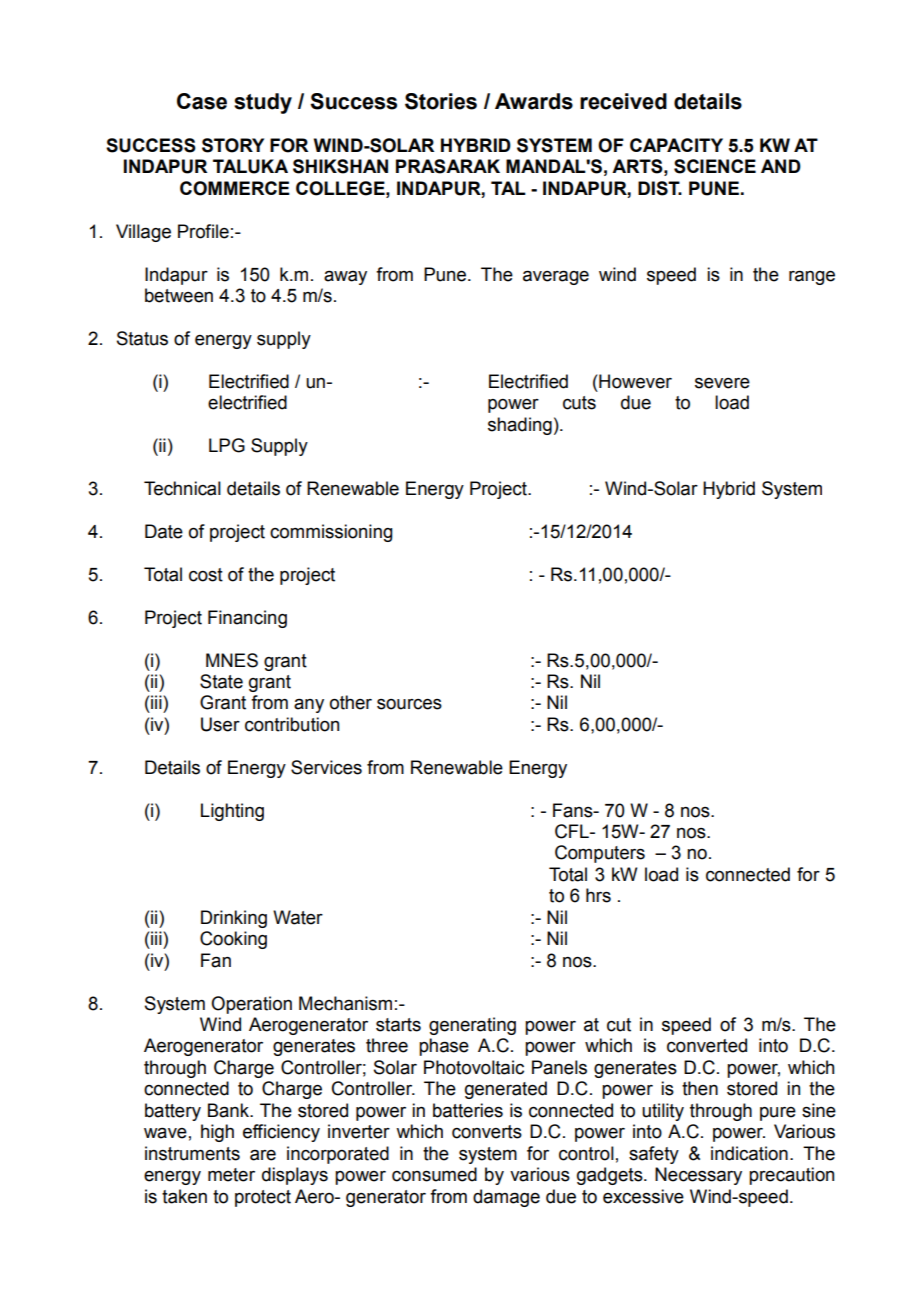 This screenshot has width=924, height=1308. I want to click on meter, so click(231, 1175).
